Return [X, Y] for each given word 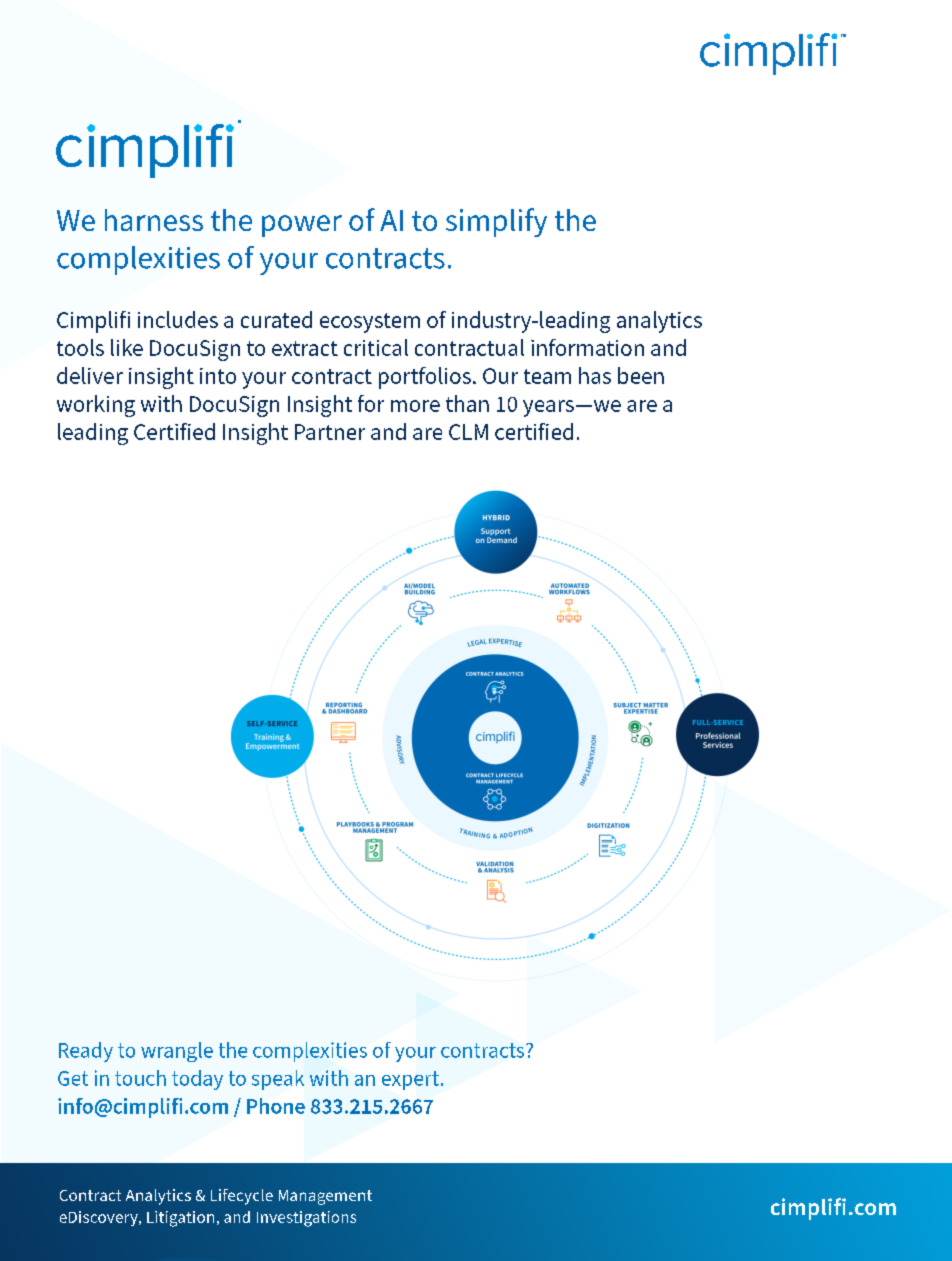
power [302, 226]
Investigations [306, 1219]
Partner [330, 432]
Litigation [180, 1219]
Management [325, 1197]
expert [410, 1080]
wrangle [177, 1052]
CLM [468, 432]
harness [154, 220]
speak [278, 1080]
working [96, 406]
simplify [496, 222]
